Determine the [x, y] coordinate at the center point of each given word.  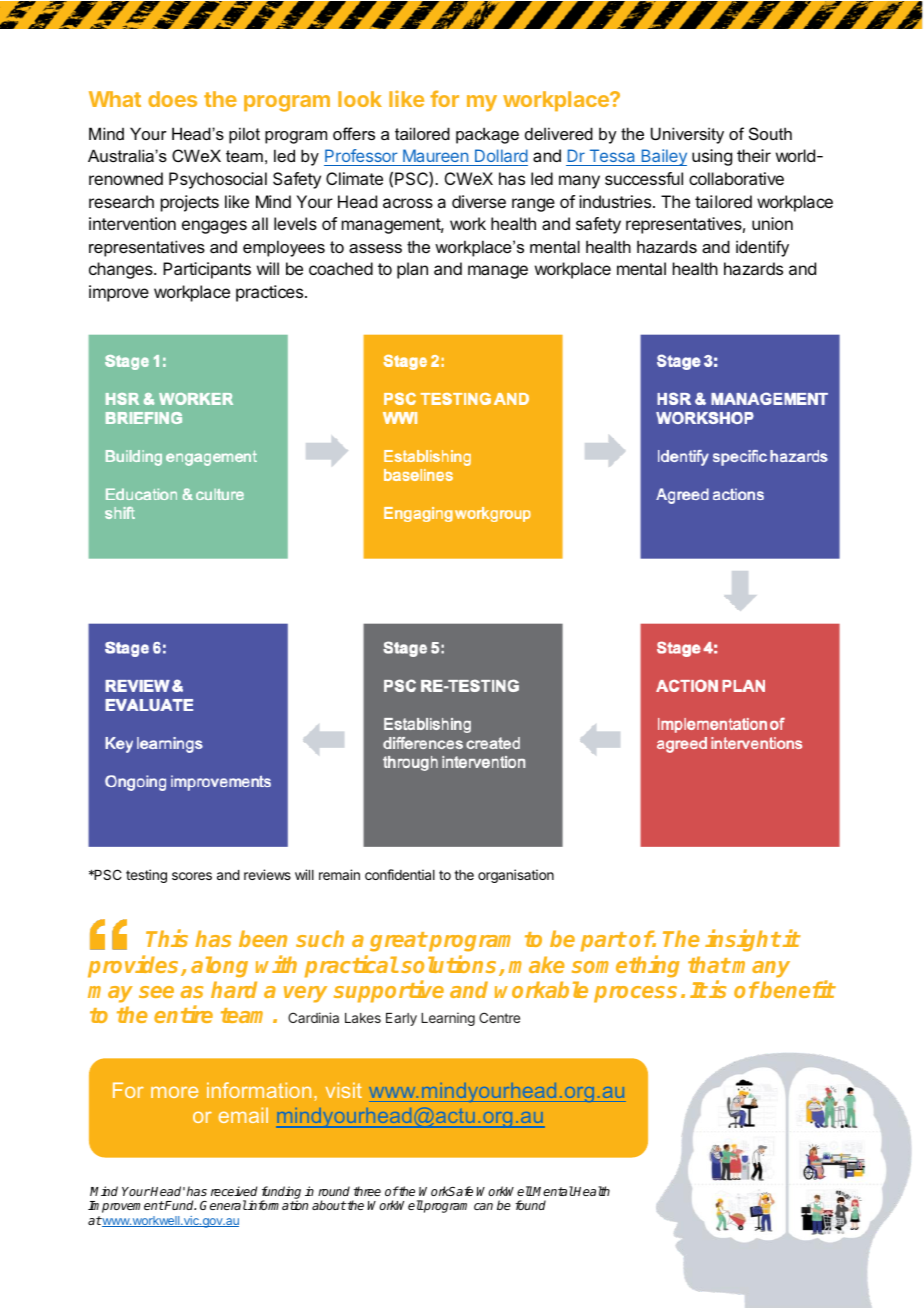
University [687, 135]
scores [192, 876]
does [172, 99]
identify [762, 248]
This [167, 938]
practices [271, 293]
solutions [450, 965]
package [487, 135]
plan [412, 270]
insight [743, 941]
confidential [400, 874]
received [234, 1191]
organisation [516, 876]
